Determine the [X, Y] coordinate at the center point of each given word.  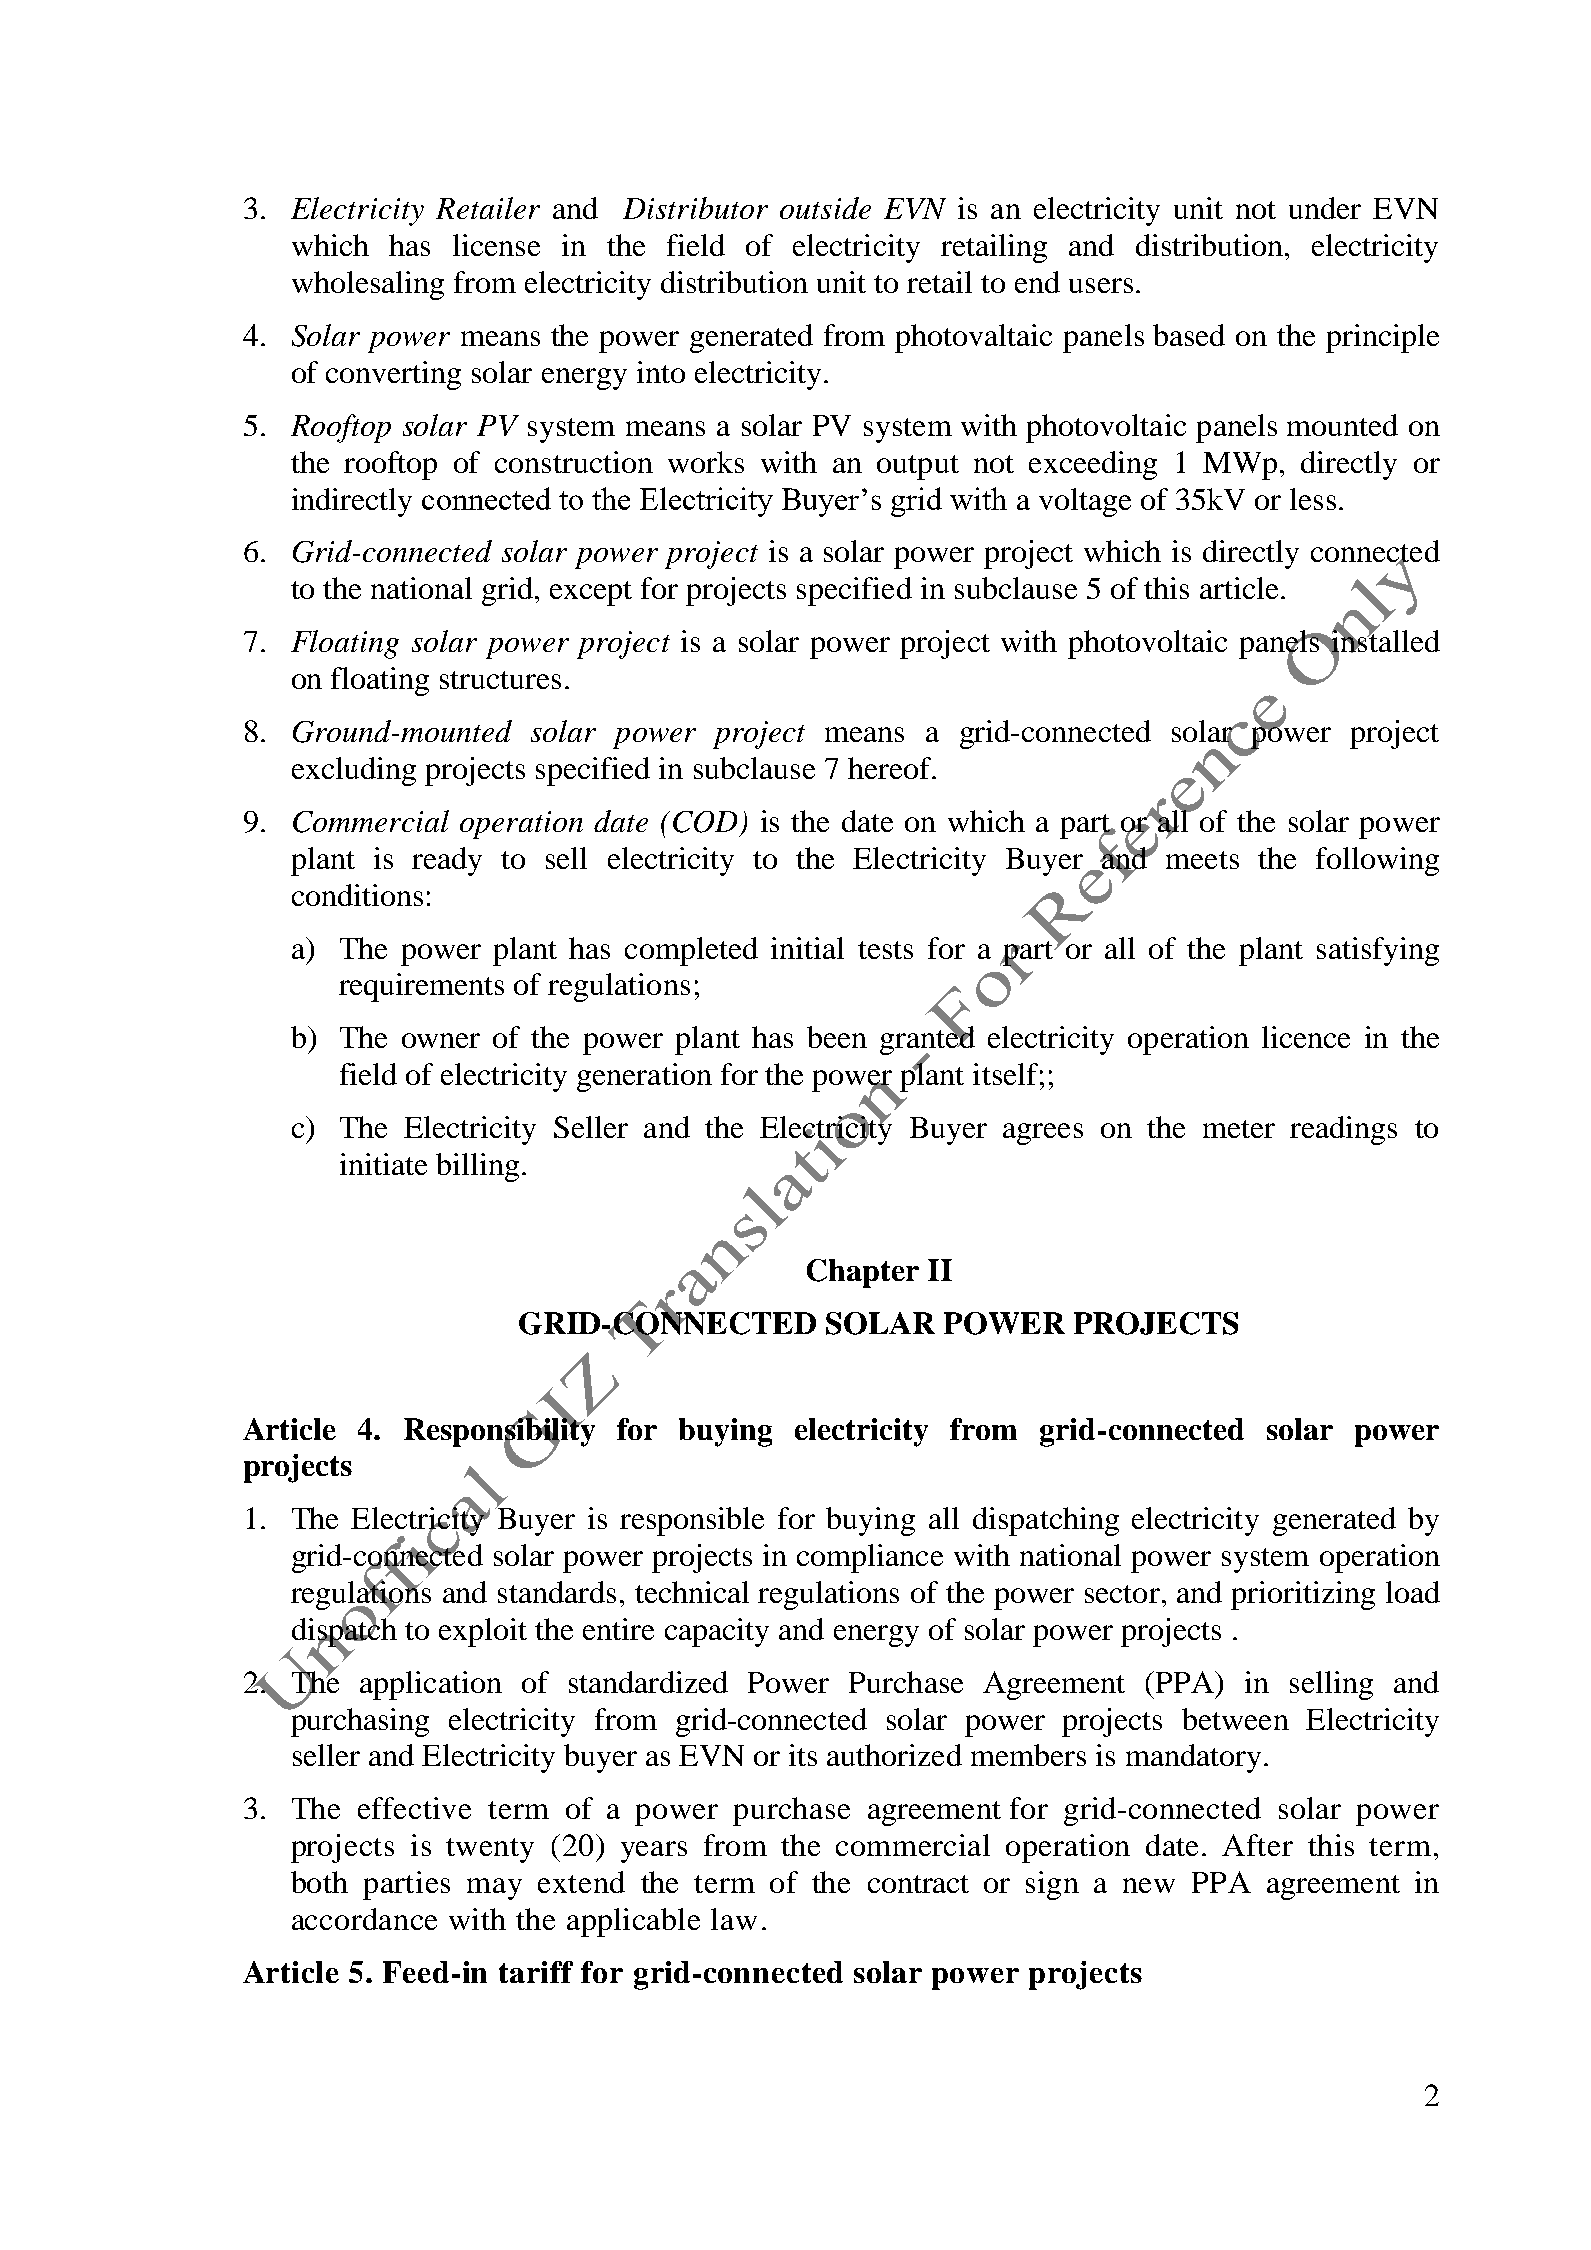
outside [825, 208]
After [1257, 1845]
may [494, 1889]
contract [918, 1884]
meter [1239, 1129]
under [1325, 208]
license [496, 245]
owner [441, 1040]
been [837, 1037]
